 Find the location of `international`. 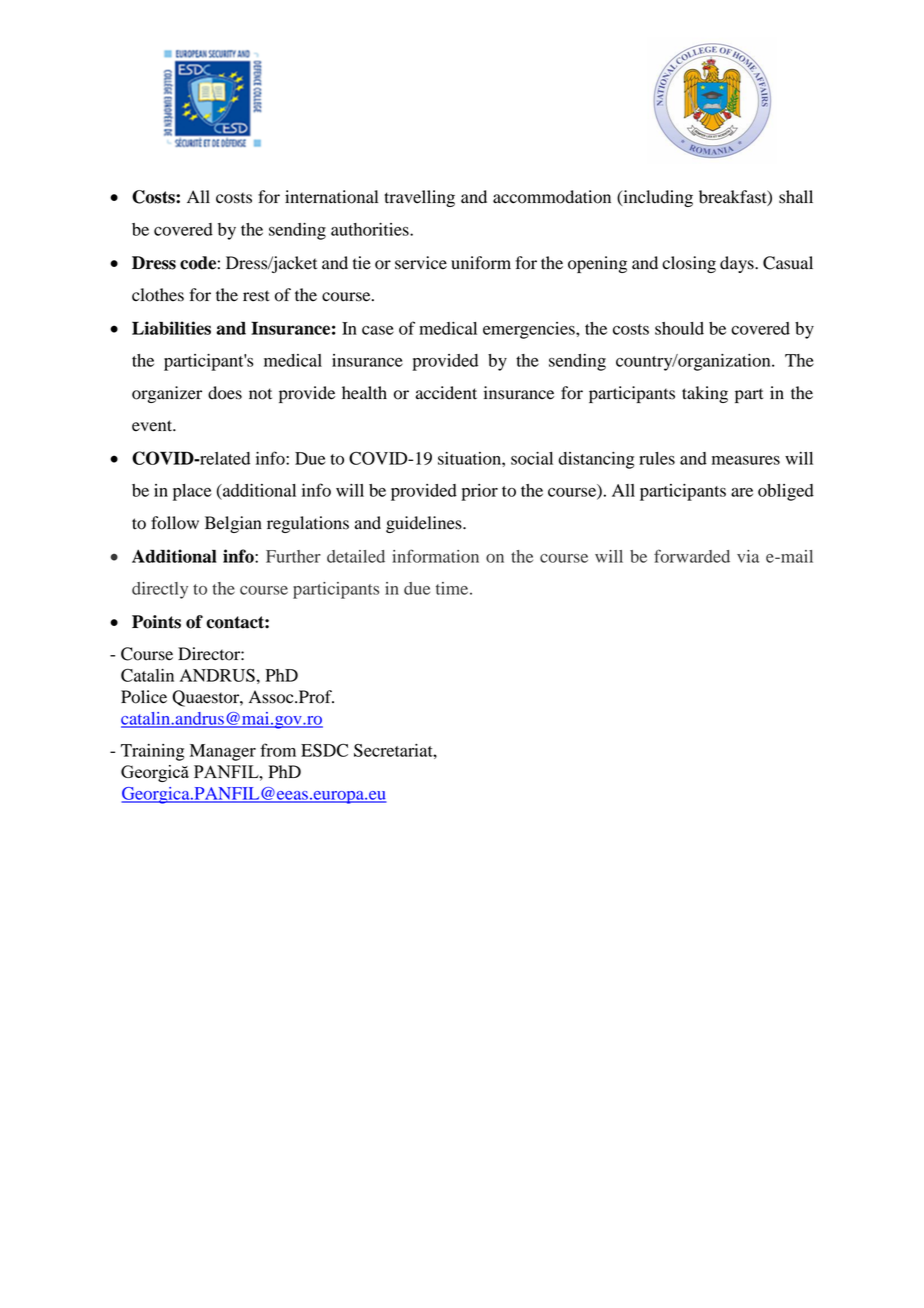

international is located at coordinates (331, 197).
